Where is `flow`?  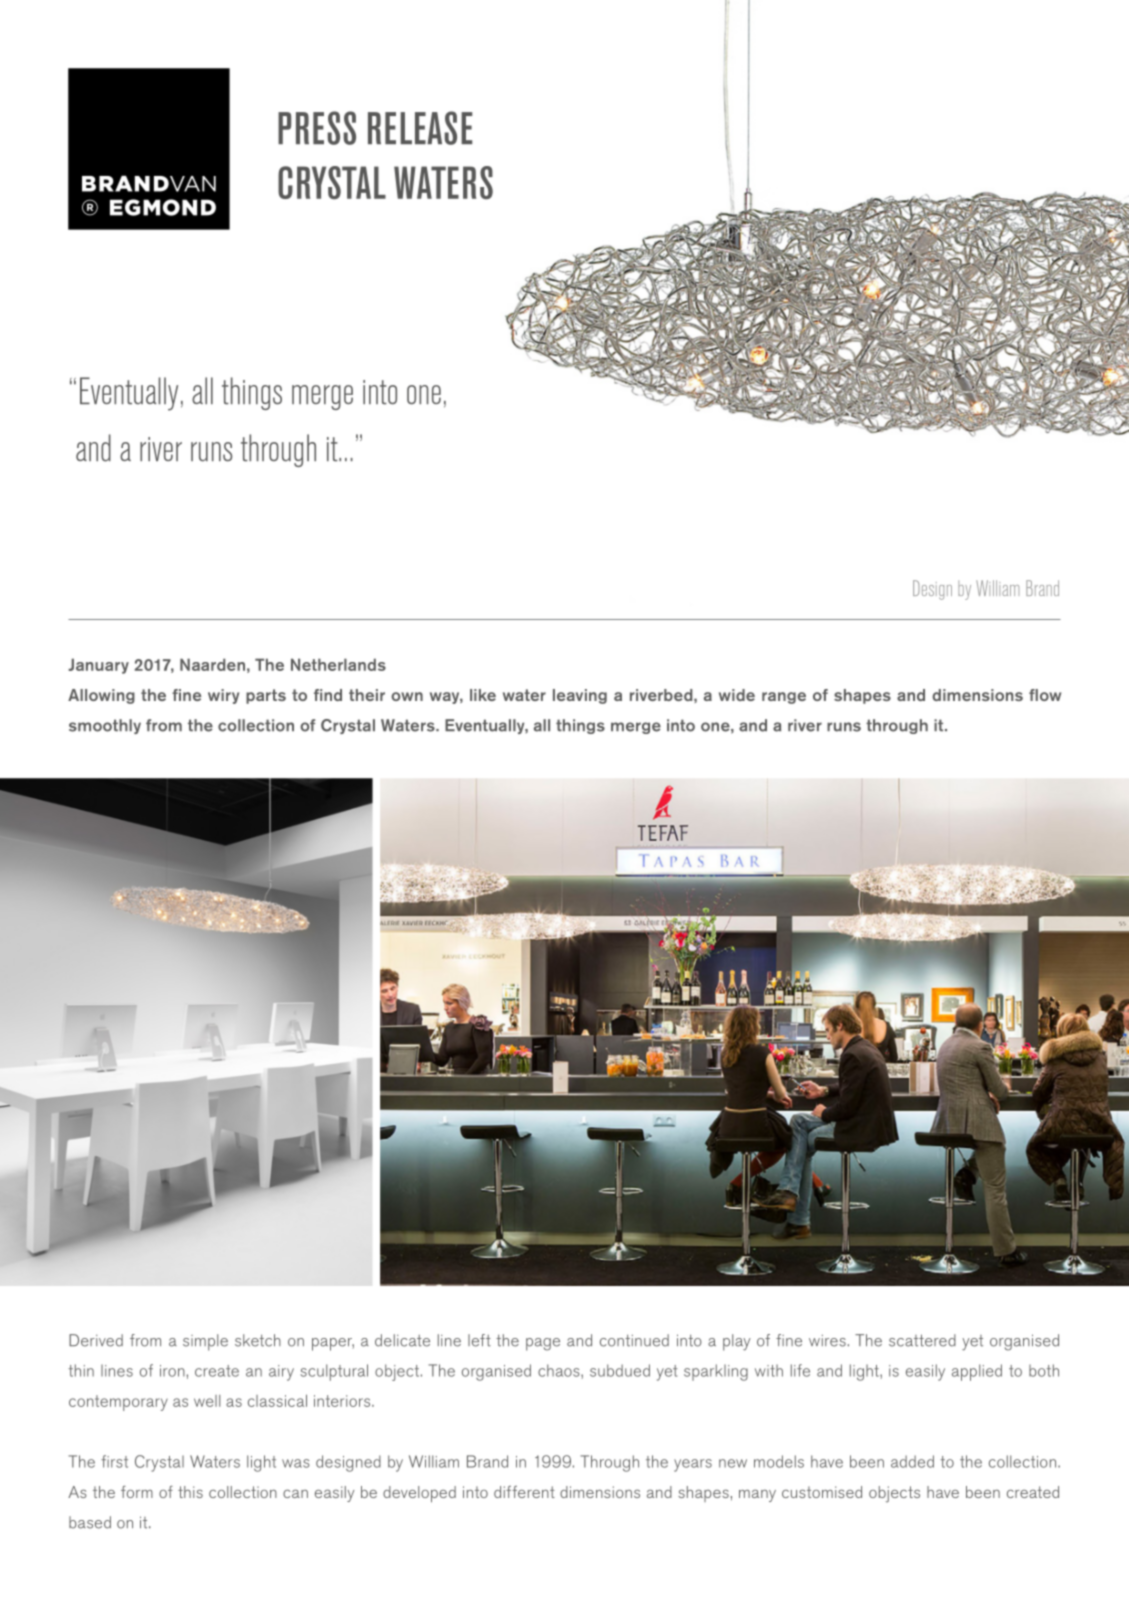 flow is located at coordinates (1045, 695).
